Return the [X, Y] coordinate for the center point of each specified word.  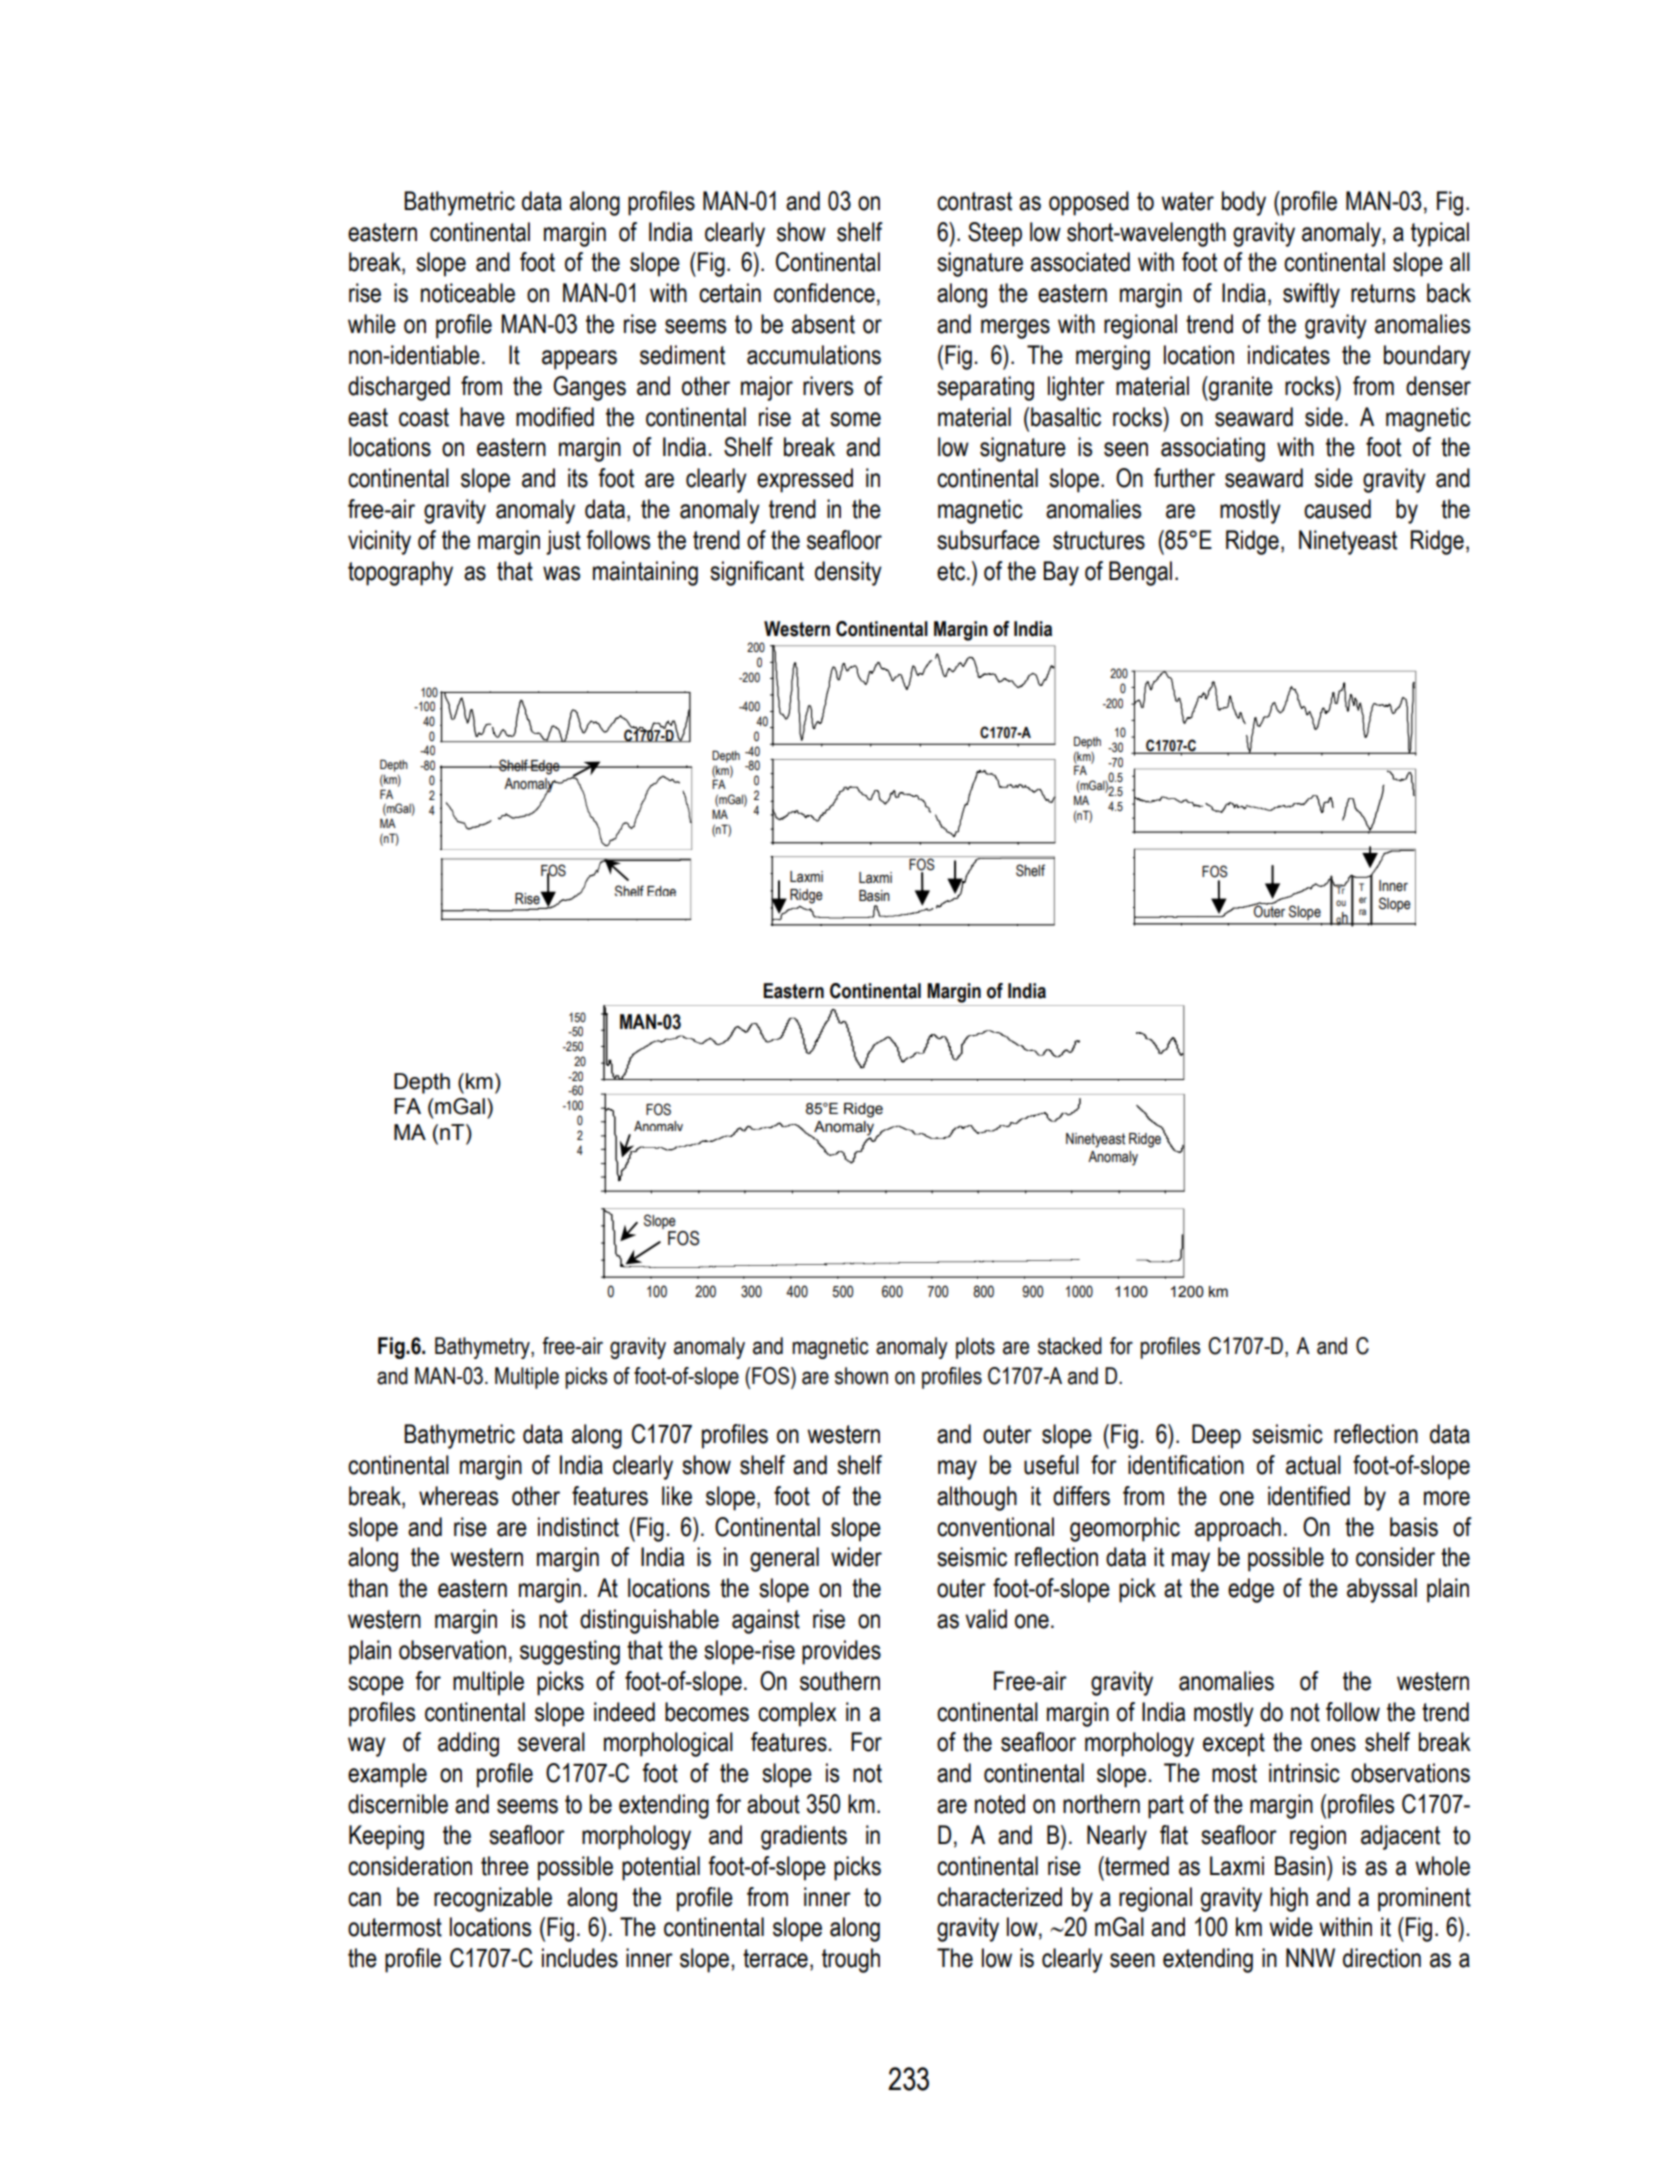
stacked [1070, 1346]
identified [1309, 1496]
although [977, 1498]
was [561, 573]
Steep [995, 234]
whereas [458, 1496]
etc [952, 571]
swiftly [1311, 295]
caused [1337, 509]
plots [975, 1348]
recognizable [493, 1899]
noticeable [468, 293]
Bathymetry [483, 1348]
